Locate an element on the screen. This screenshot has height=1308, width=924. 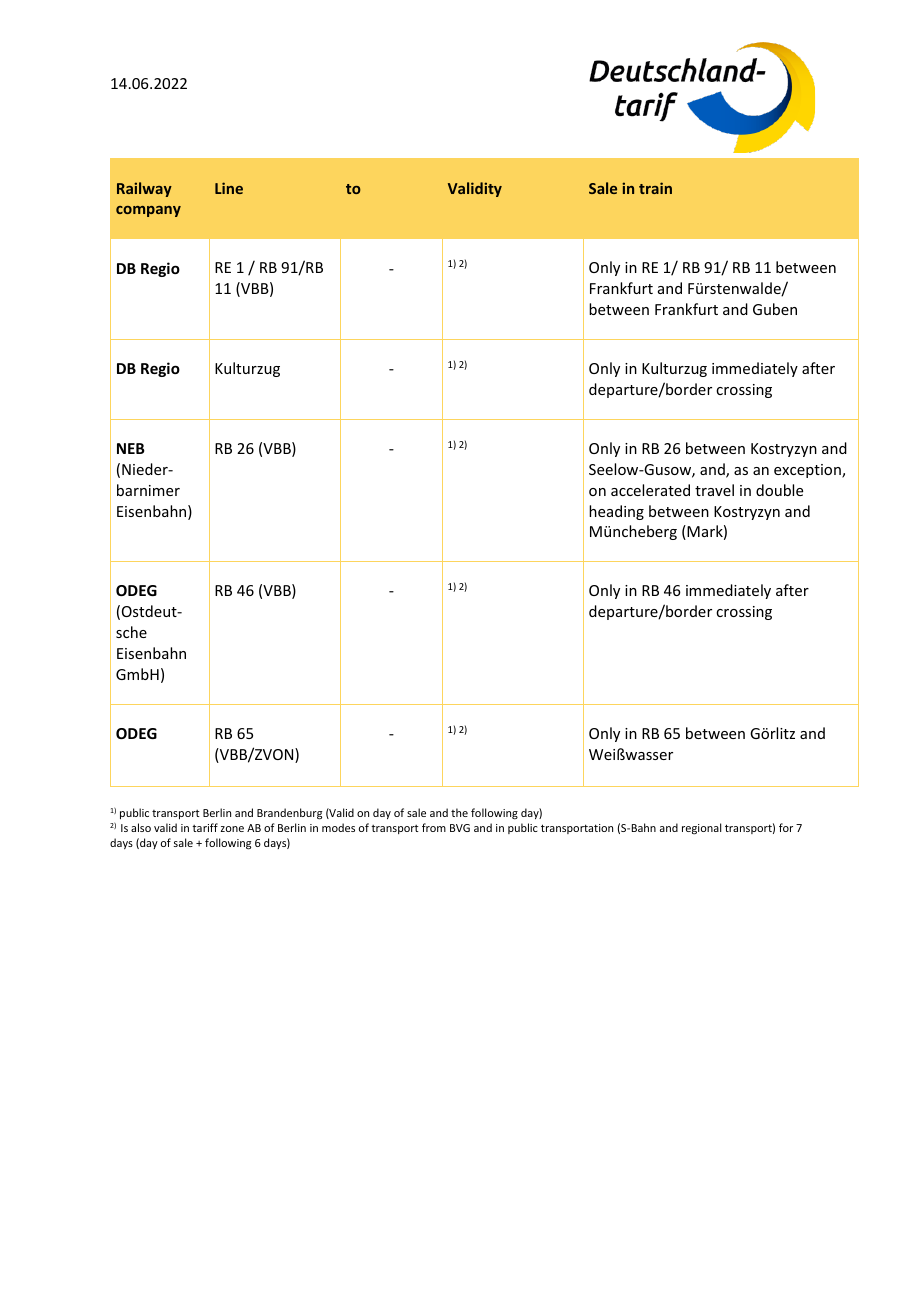
travel is located at coordinates (714, 490).
